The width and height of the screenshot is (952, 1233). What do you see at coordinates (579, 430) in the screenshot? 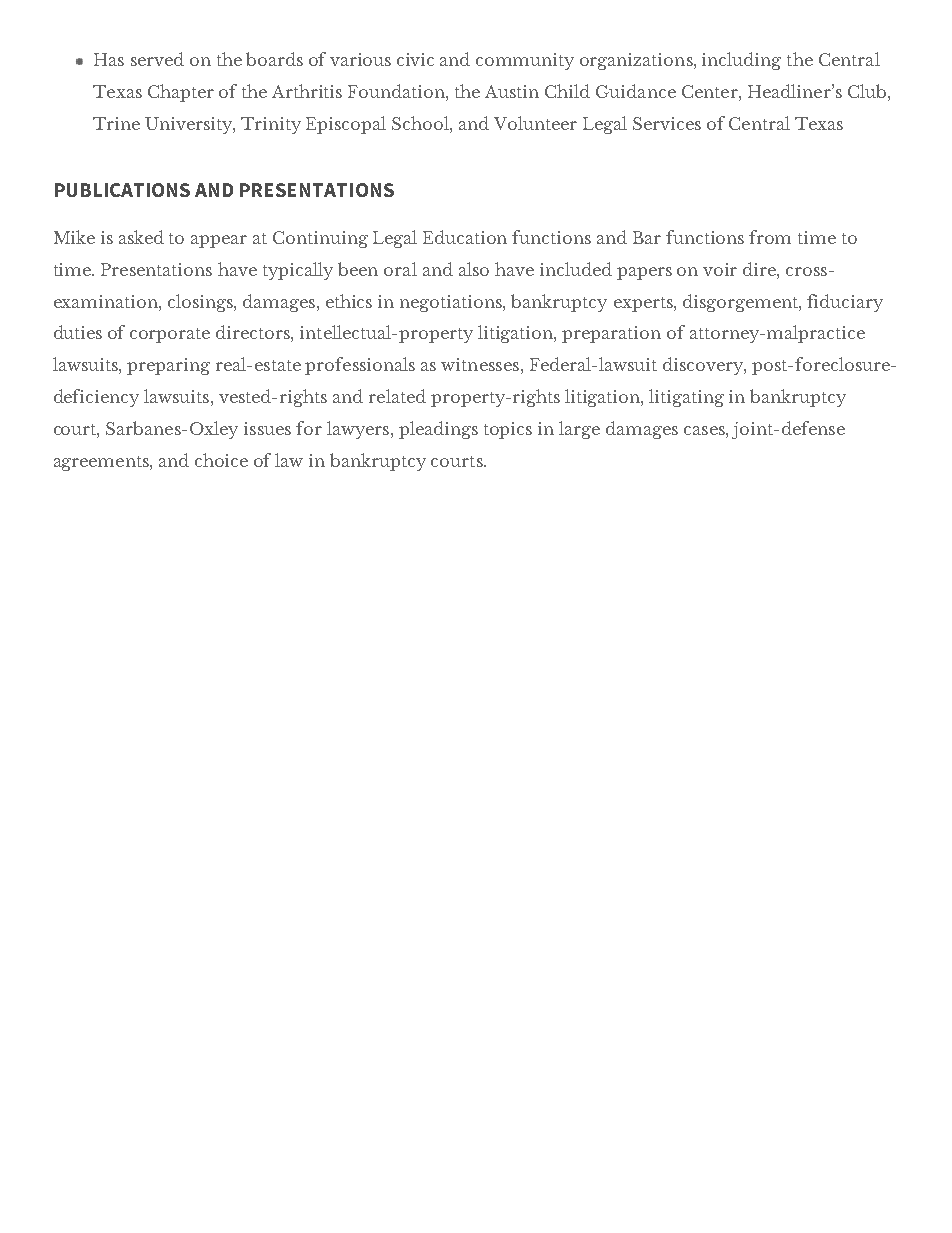
I see `large` at bounding box center [579, 430].
